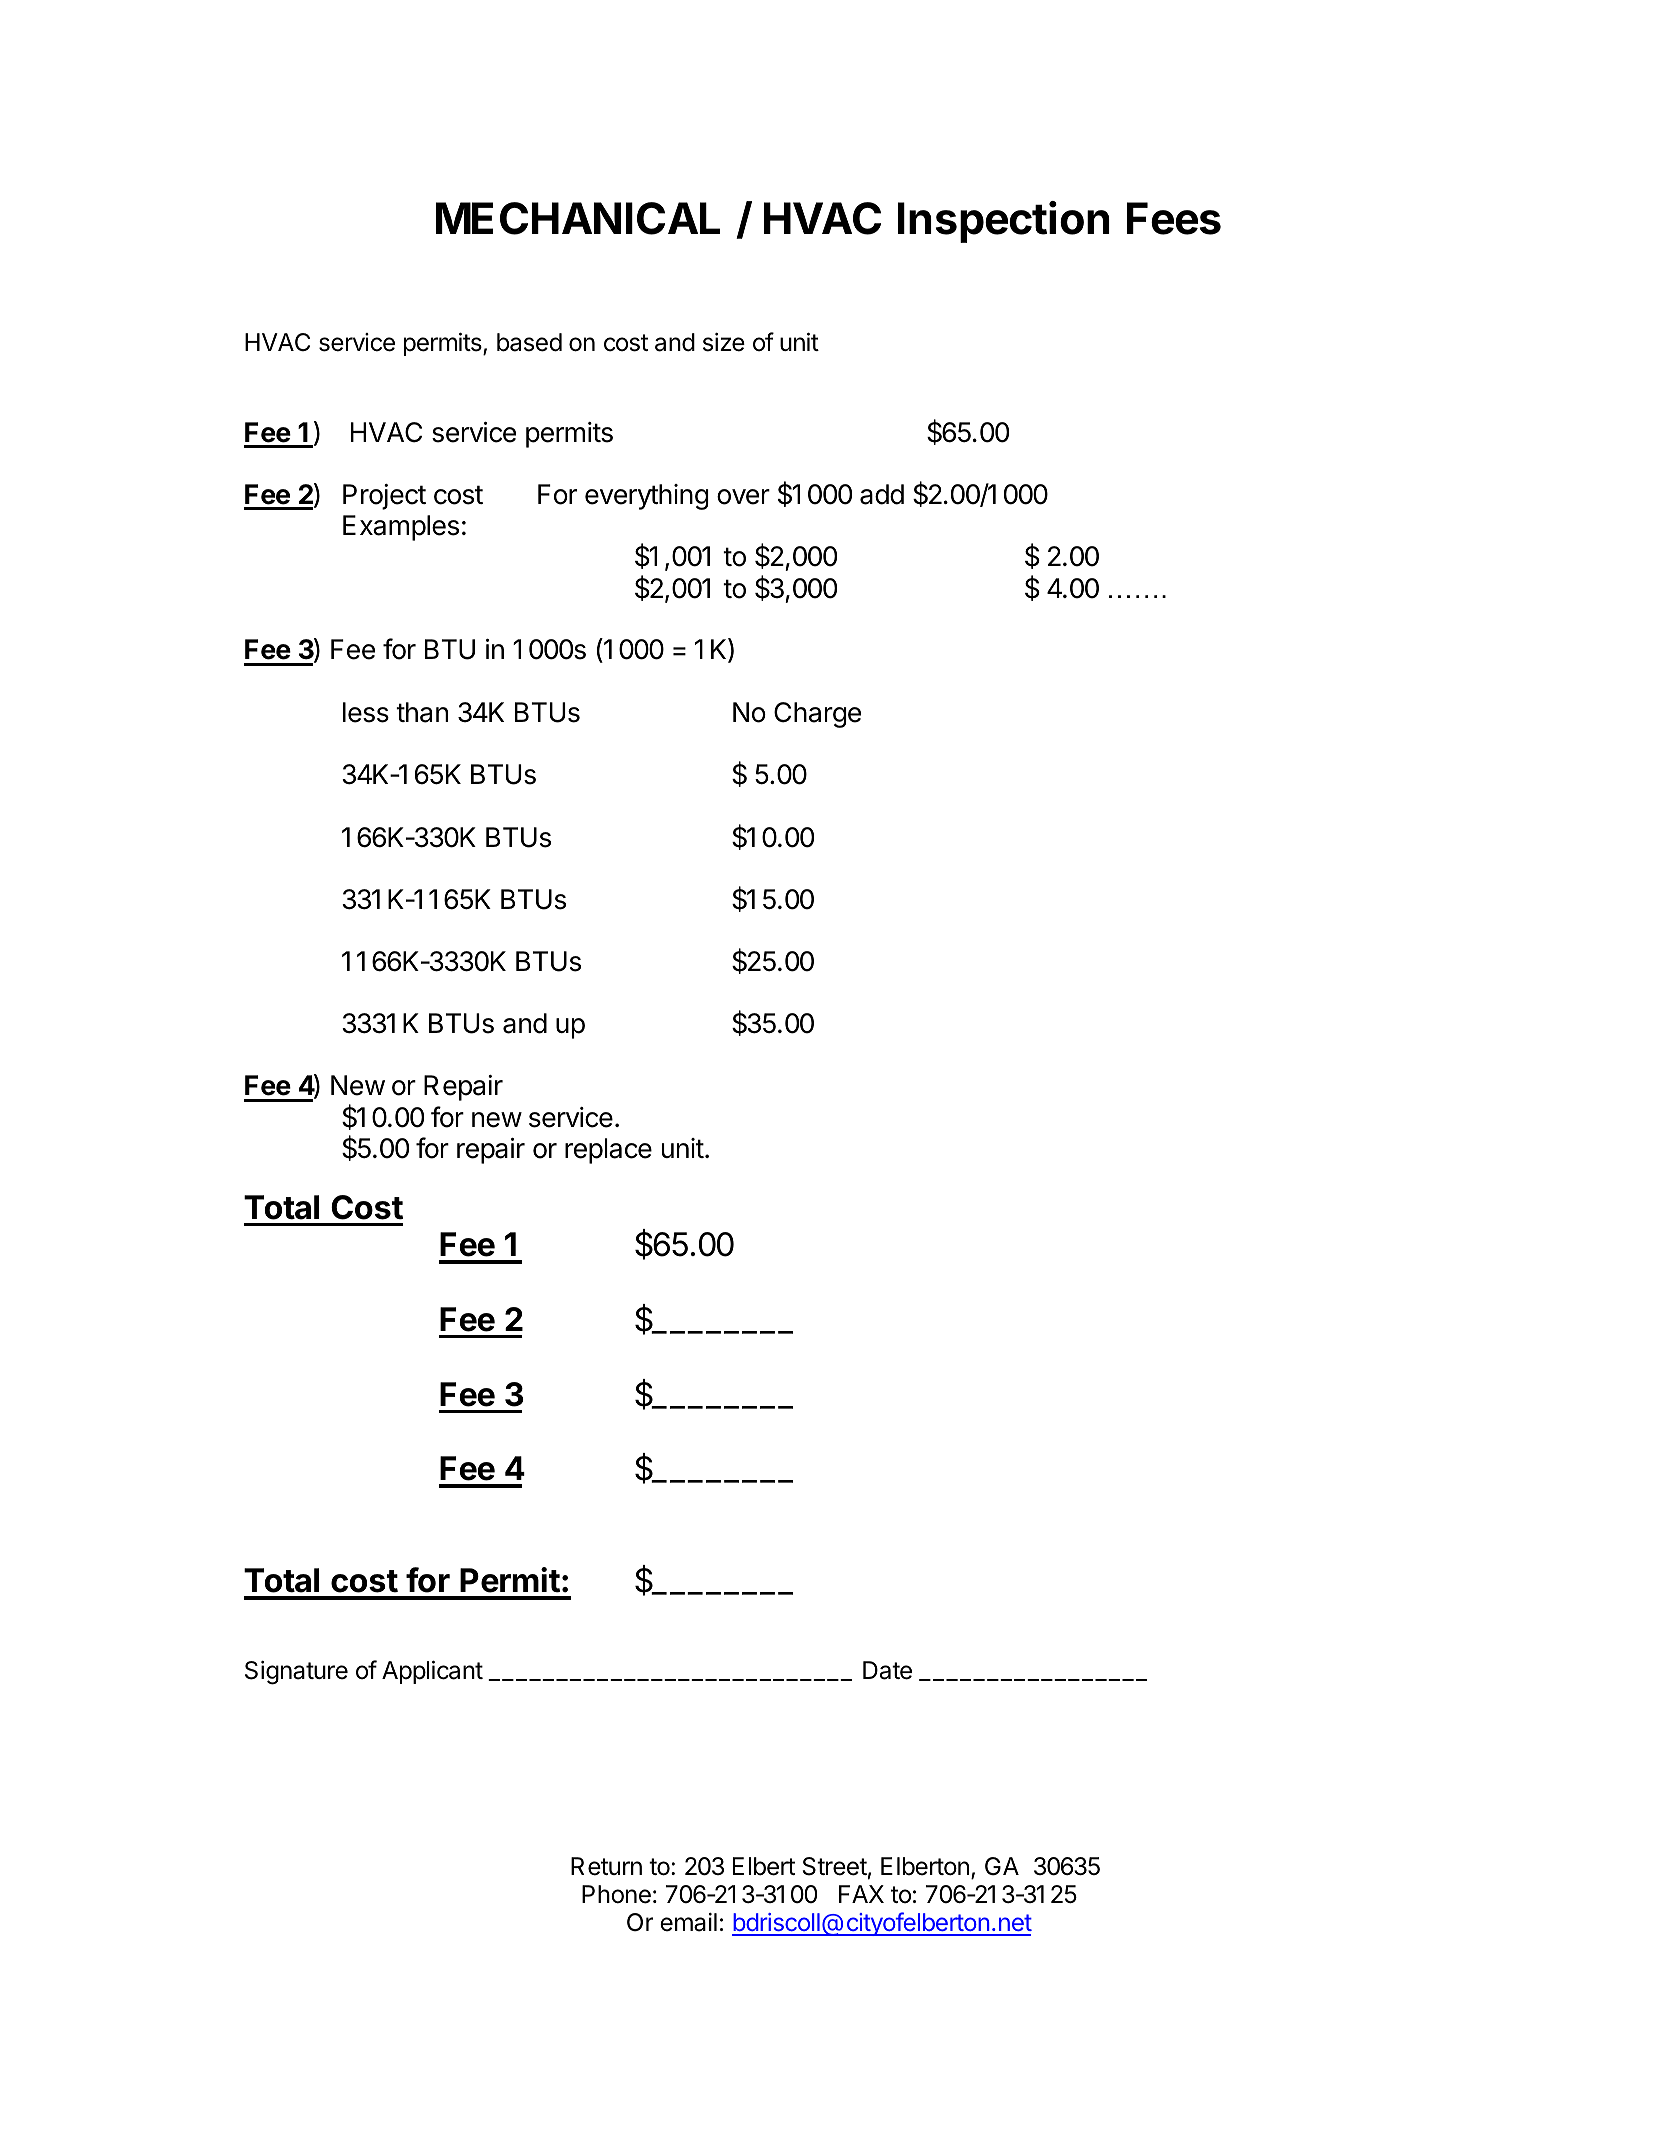  What do you see at coordinates (1004, 222) in the page?
I see `Inspection` at bounding box center [1004, 222].
